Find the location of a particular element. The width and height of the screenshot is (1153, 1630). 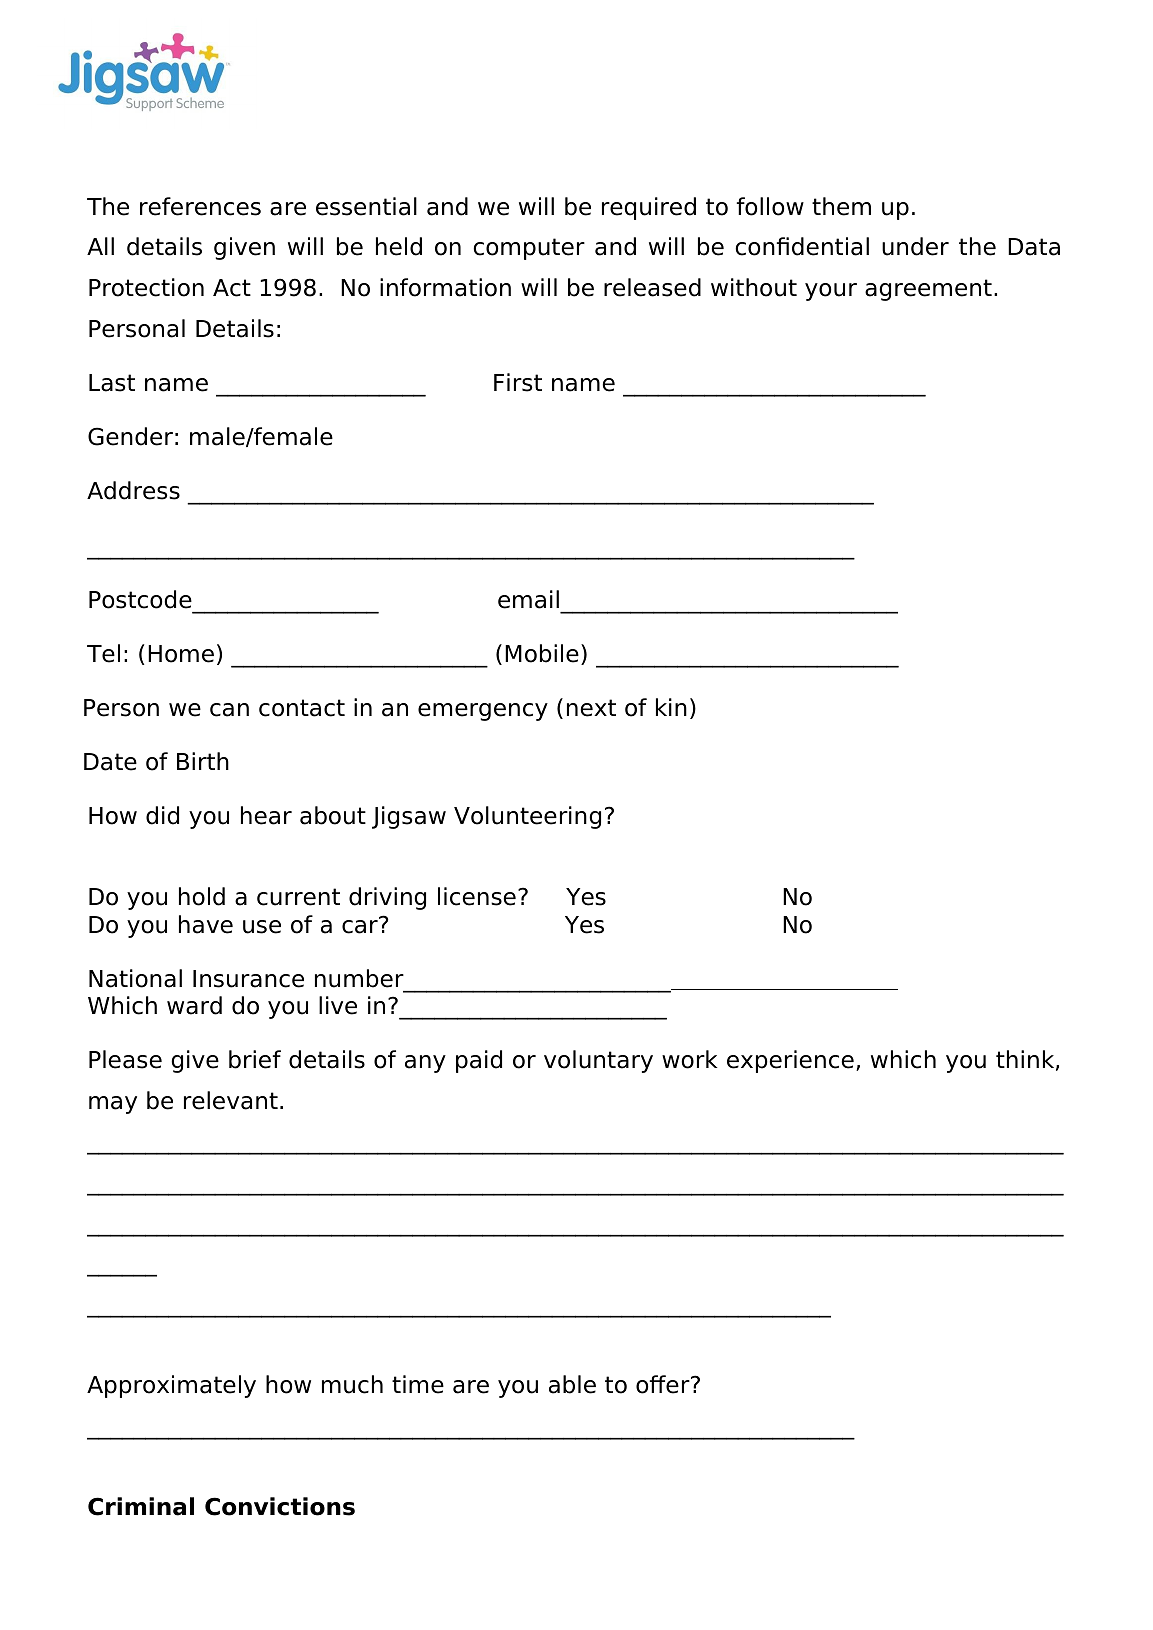

kin is located at coordinates (671, 707).
